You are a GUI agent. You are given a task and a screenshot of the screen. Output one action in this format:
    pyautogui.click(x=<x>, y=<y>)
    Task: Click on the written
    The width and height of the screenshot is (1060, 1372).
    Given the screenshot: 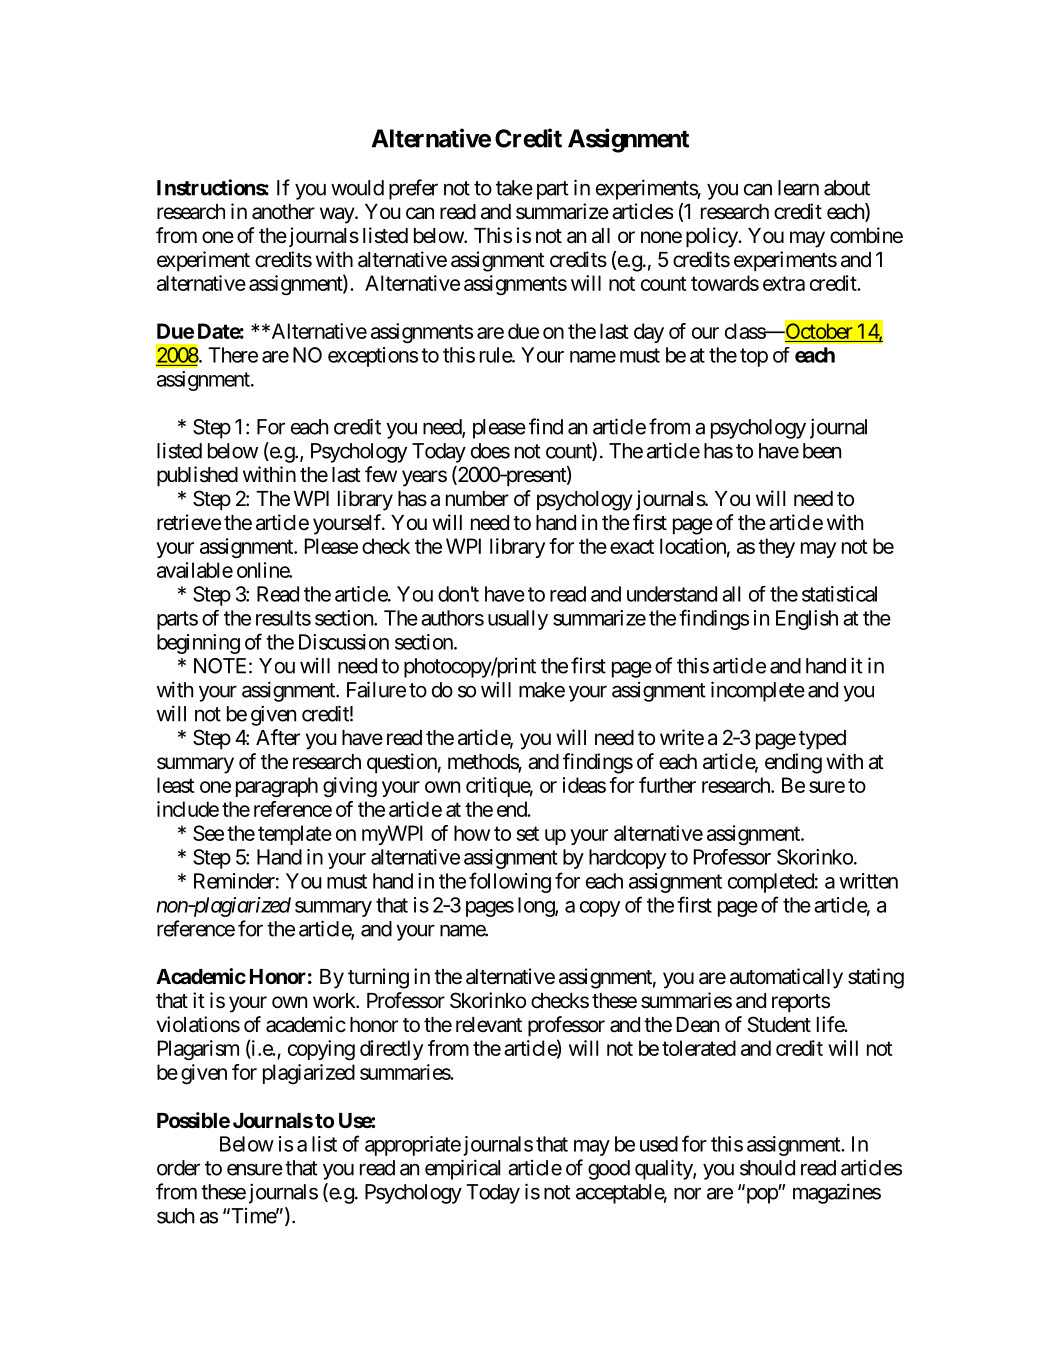 What is the action you would take?
    pyautogui.click(x=868, y=881)
